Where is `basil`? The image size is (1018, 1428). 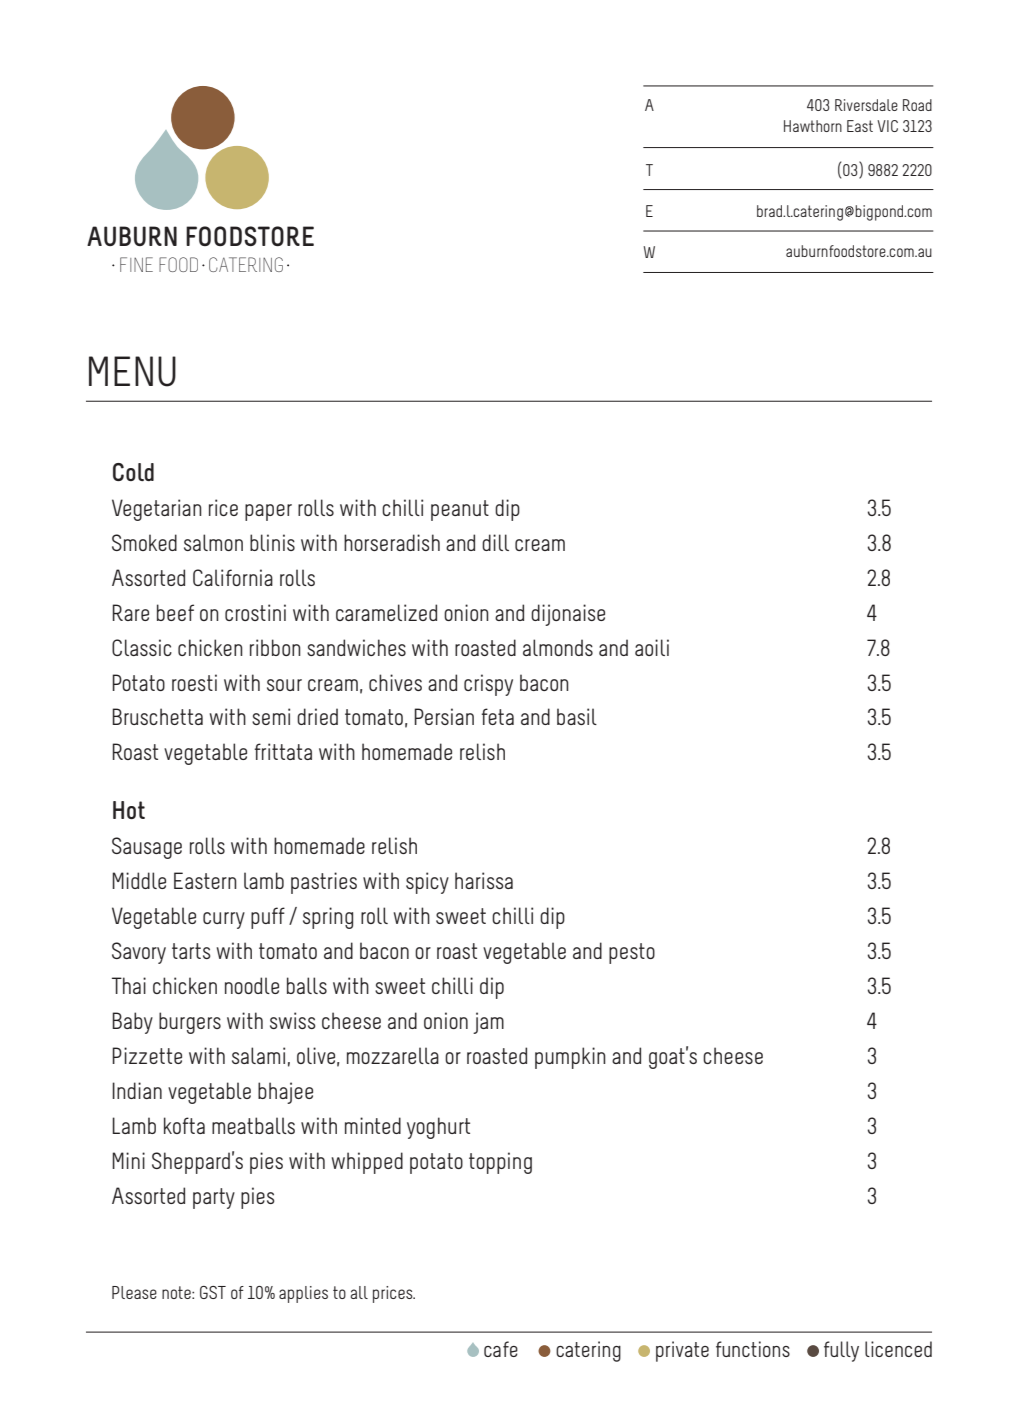
basil is located at coordinates (577, 716).
